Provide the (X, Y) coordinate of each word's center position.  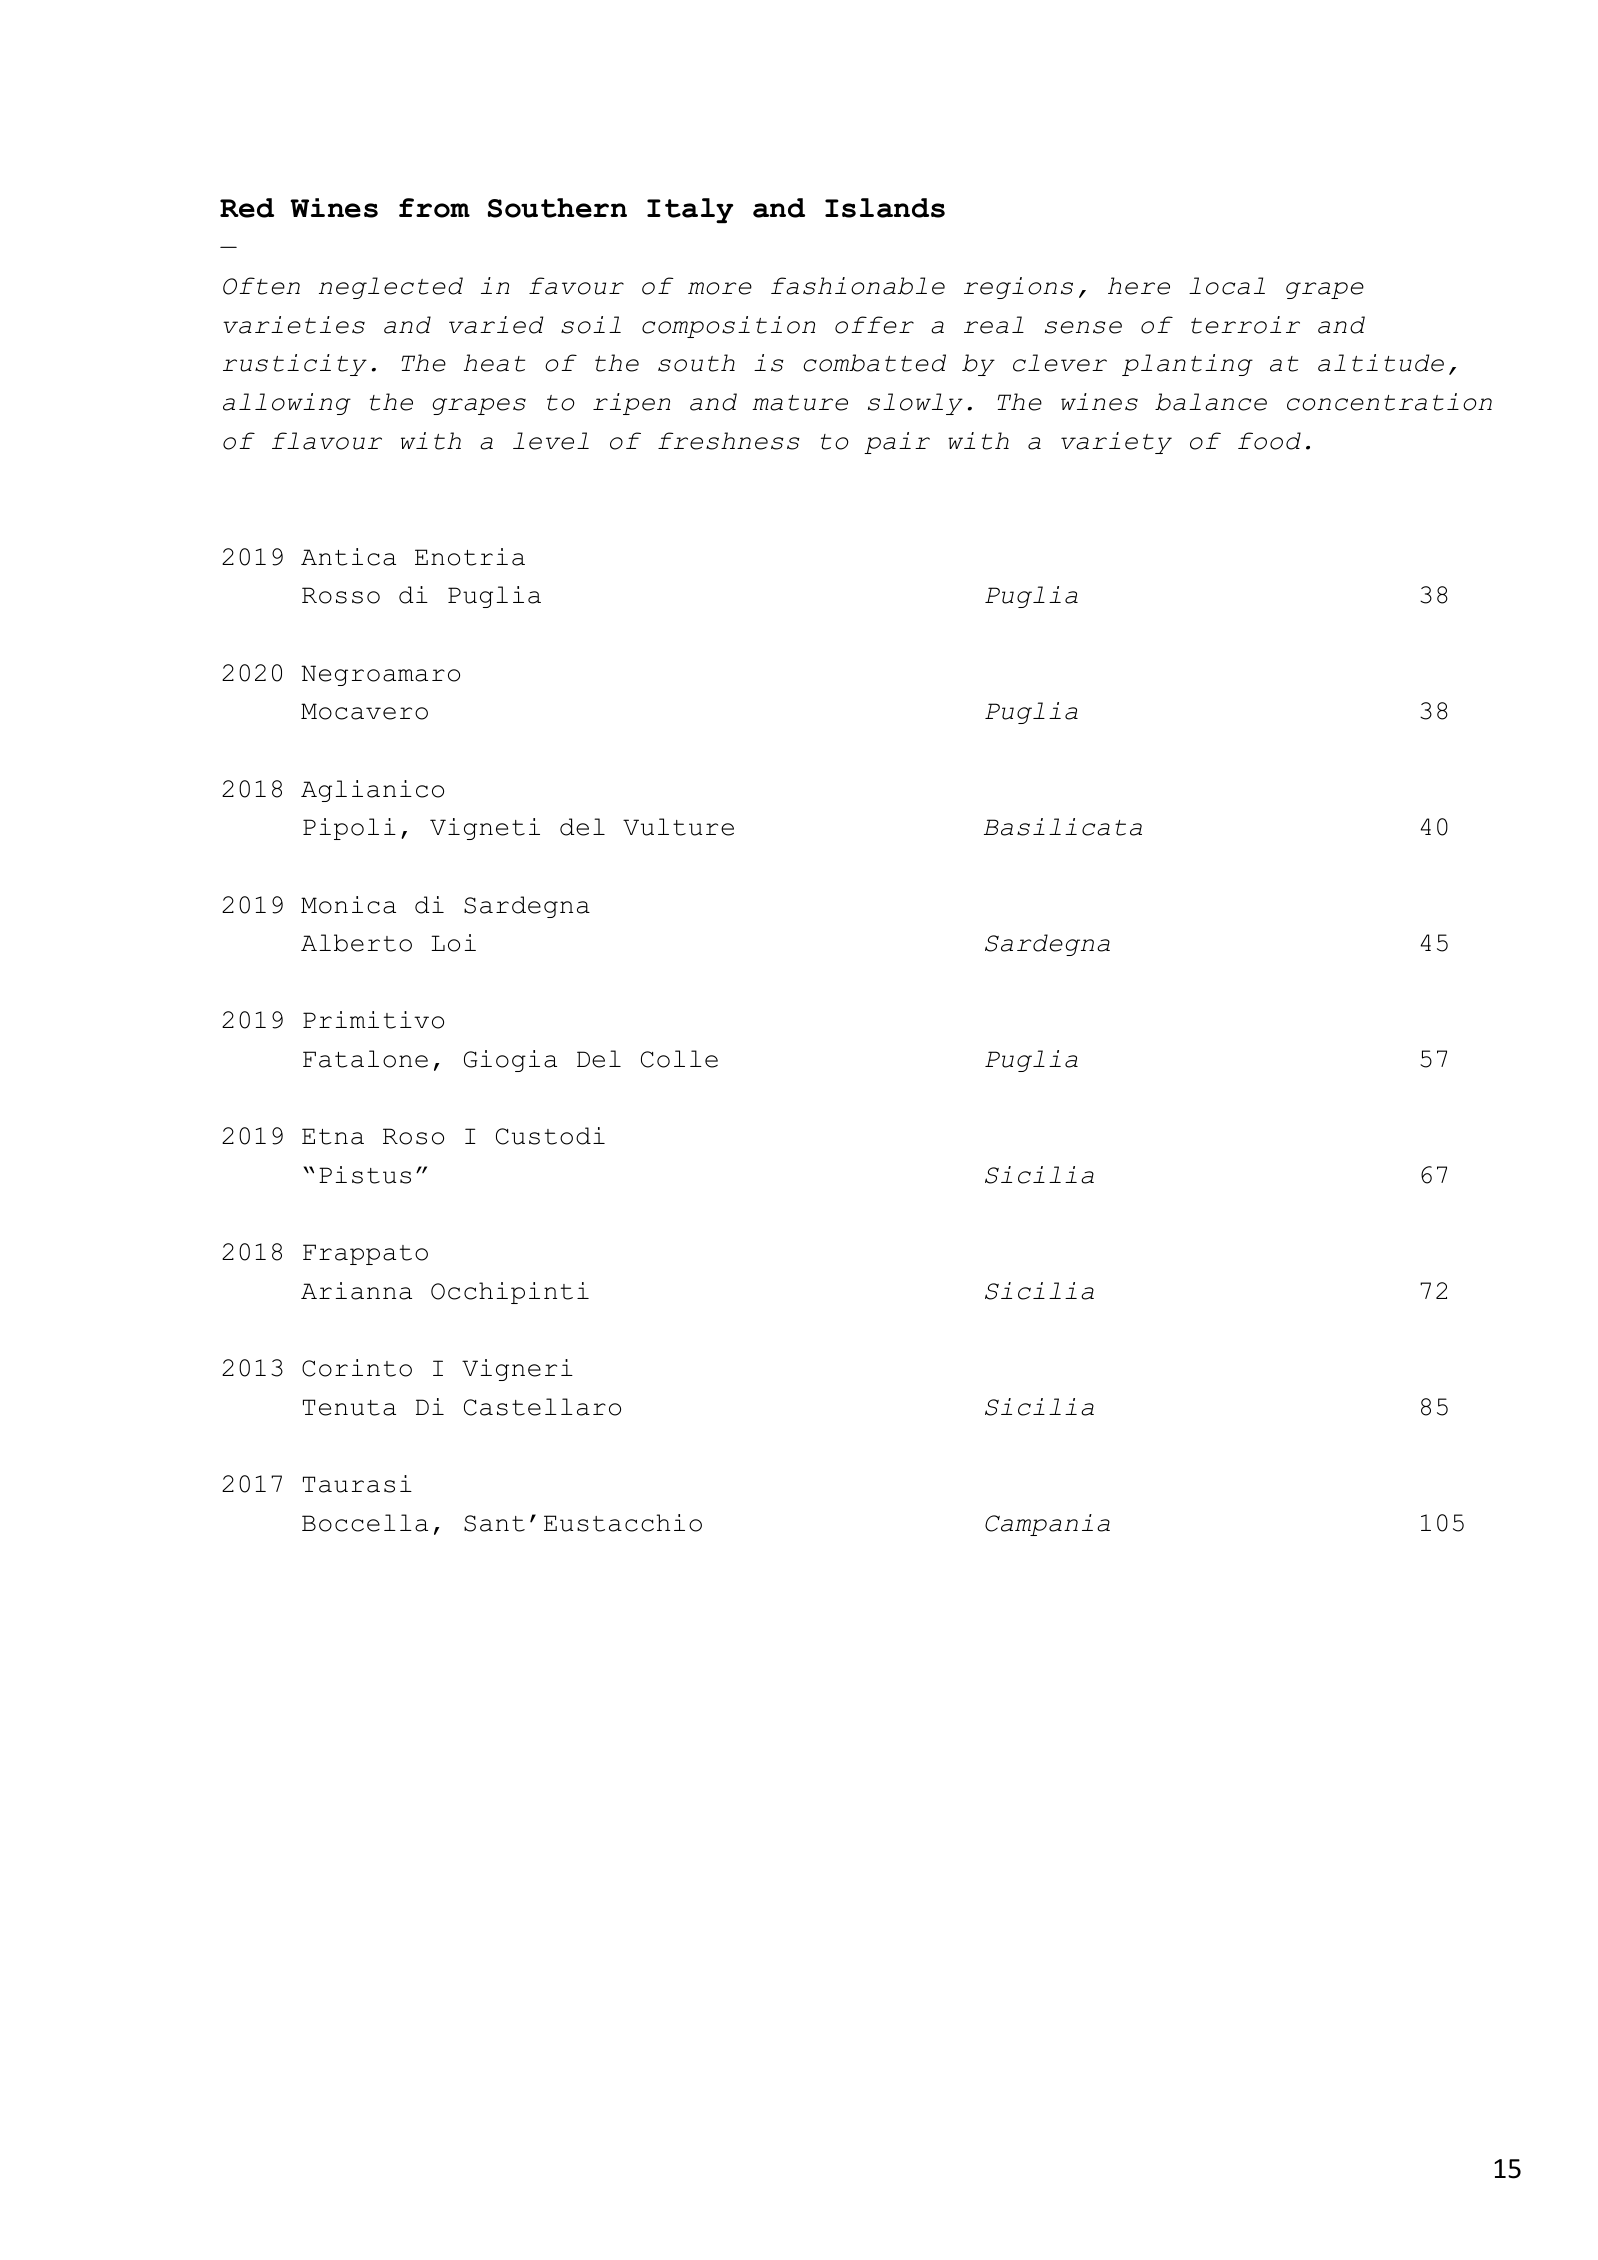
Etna (333, 1136)
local (1227, 286)
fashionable (858, 286)
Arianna (356, 1291)
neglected (391, 288)
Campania (1047, 1525)
